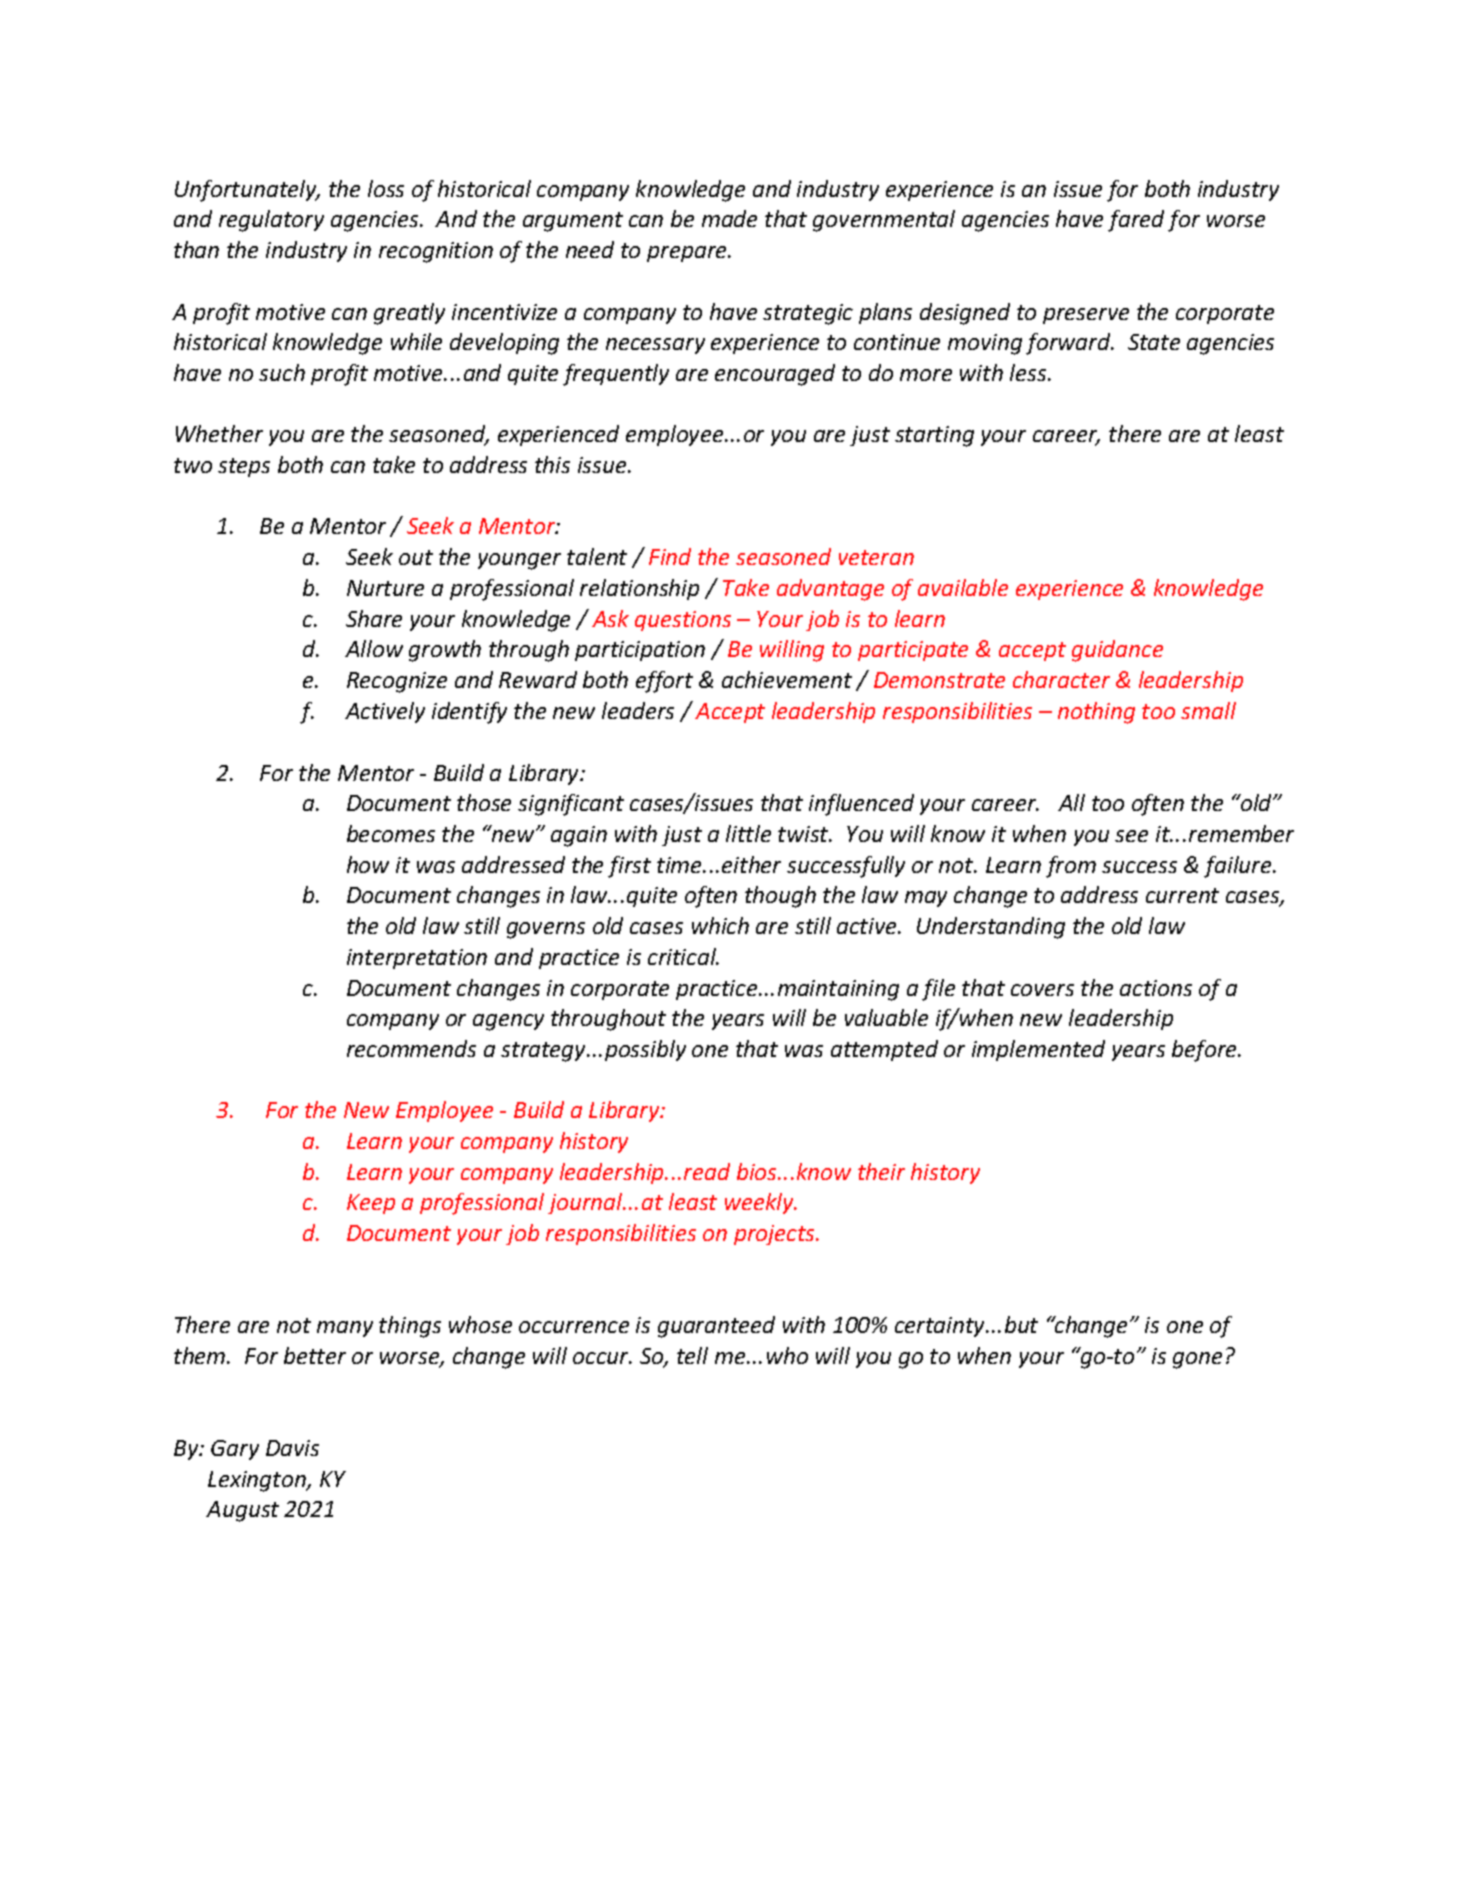  What do you see at coordinates (748, 833) in the screenshot?
I see `little` at bounding box center [748, 833].
